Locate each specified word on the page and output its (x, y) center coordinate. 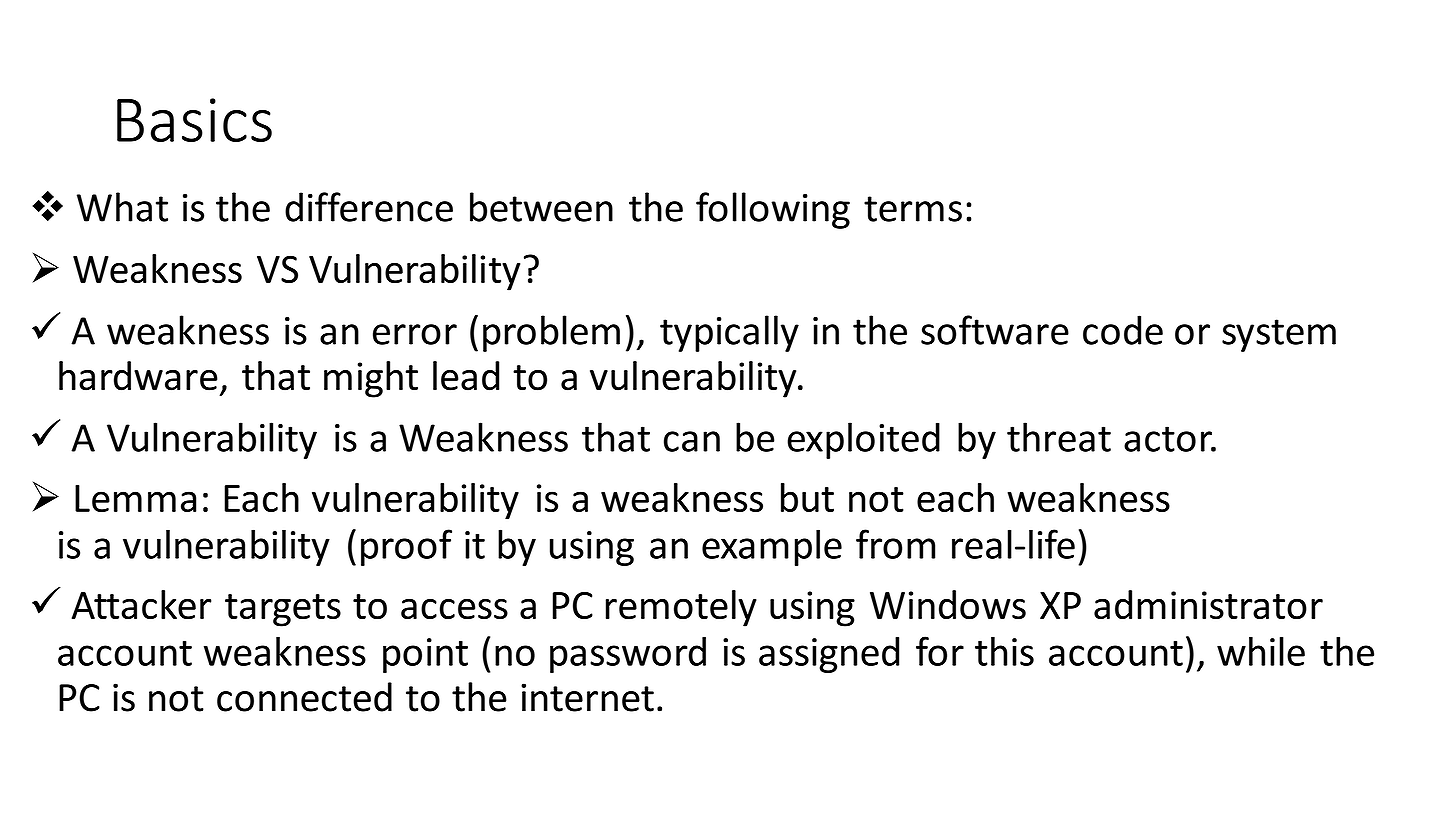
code (1123, 330)
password (628, 655)
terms (913, 209)
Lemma (135, 498)
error (415, 334)
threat (1059, 437)
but (807, 497)
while (1261, 651)
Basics (194, 120)
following (773, 210)
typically (729, 333)
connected (304, 697)
